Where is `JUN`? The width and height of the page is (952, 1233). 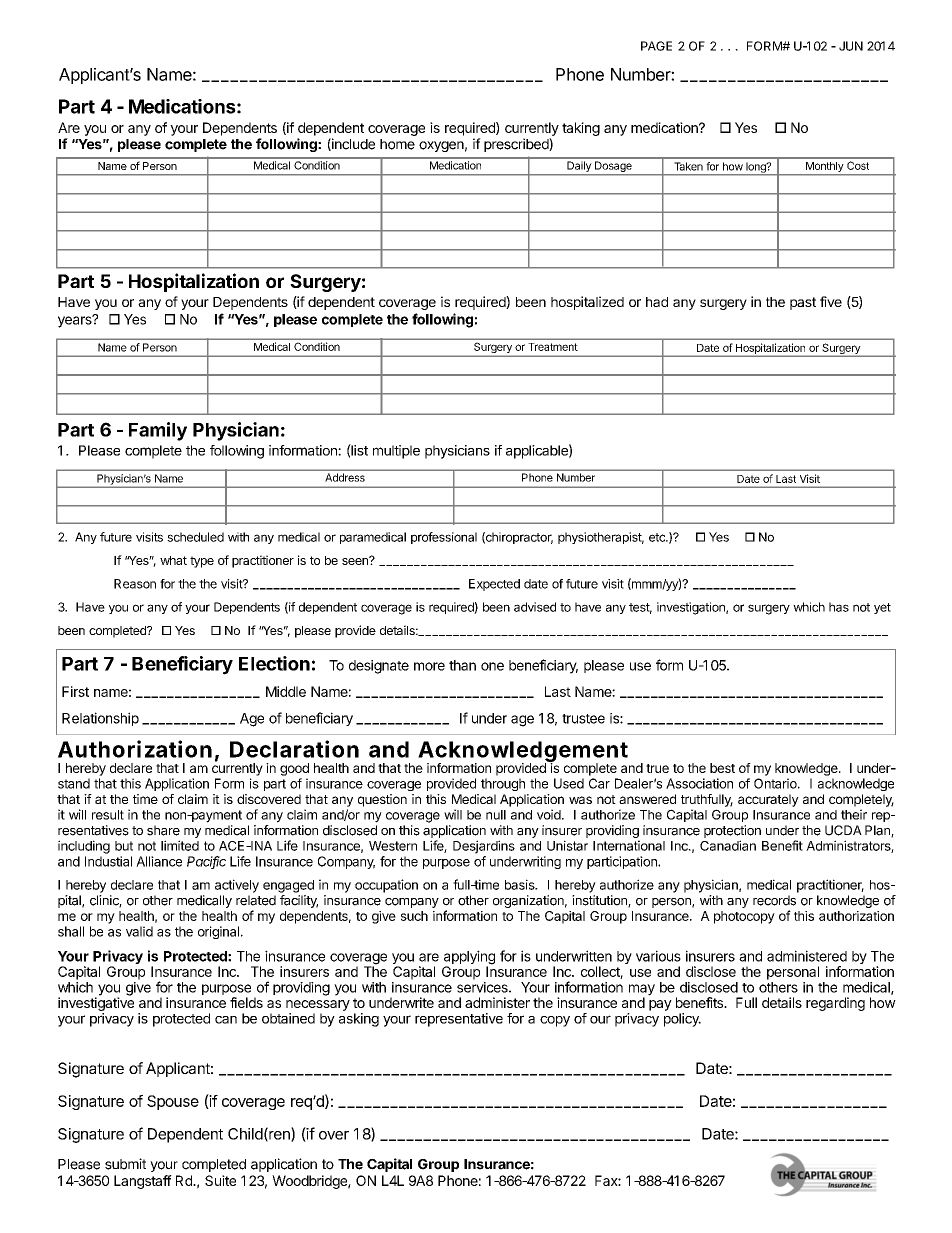 JUN is located at coordinates (851, 46).
